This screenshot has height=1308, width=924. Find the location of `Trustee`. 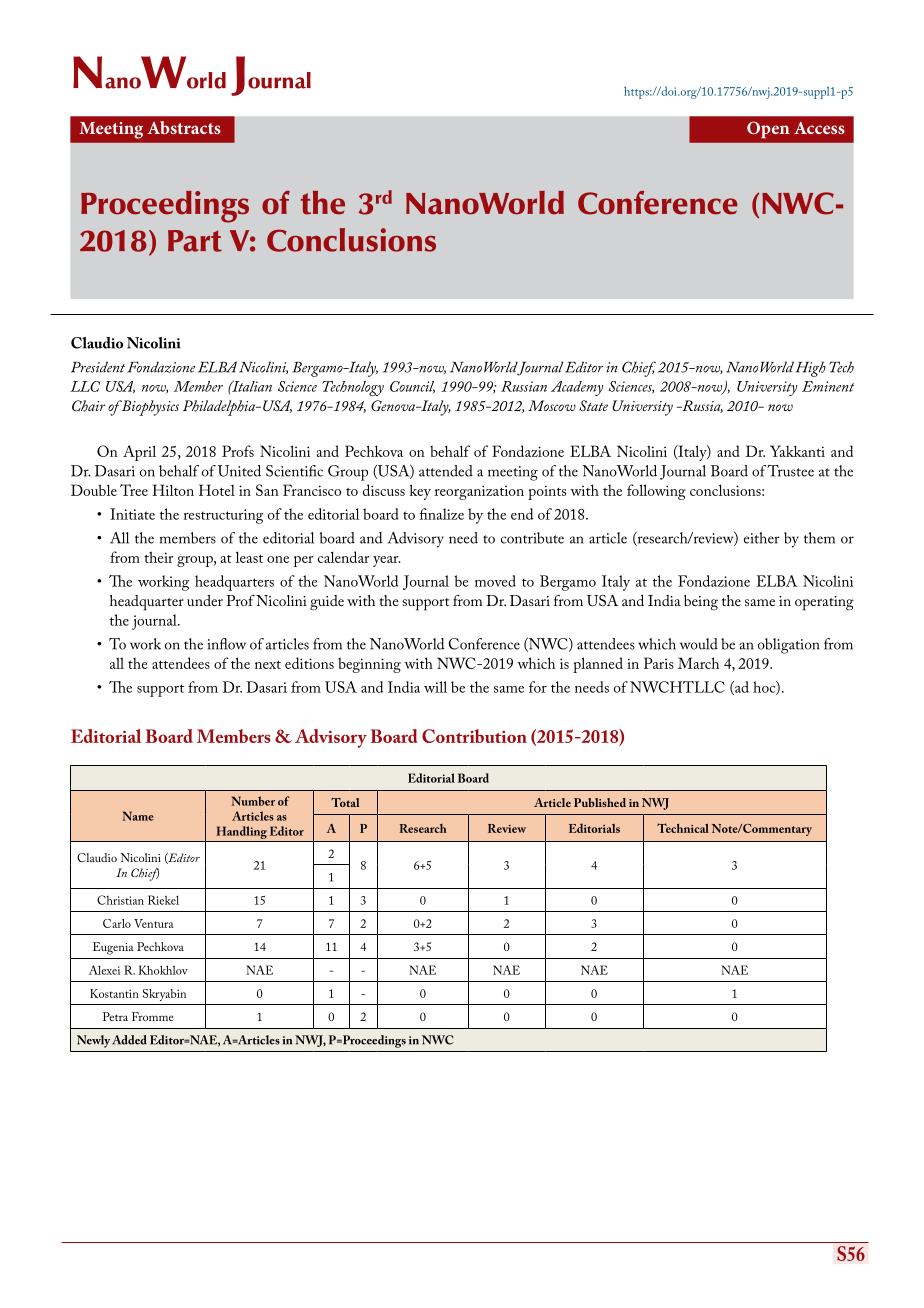

Trustee is located at coordinates (790, 471).
